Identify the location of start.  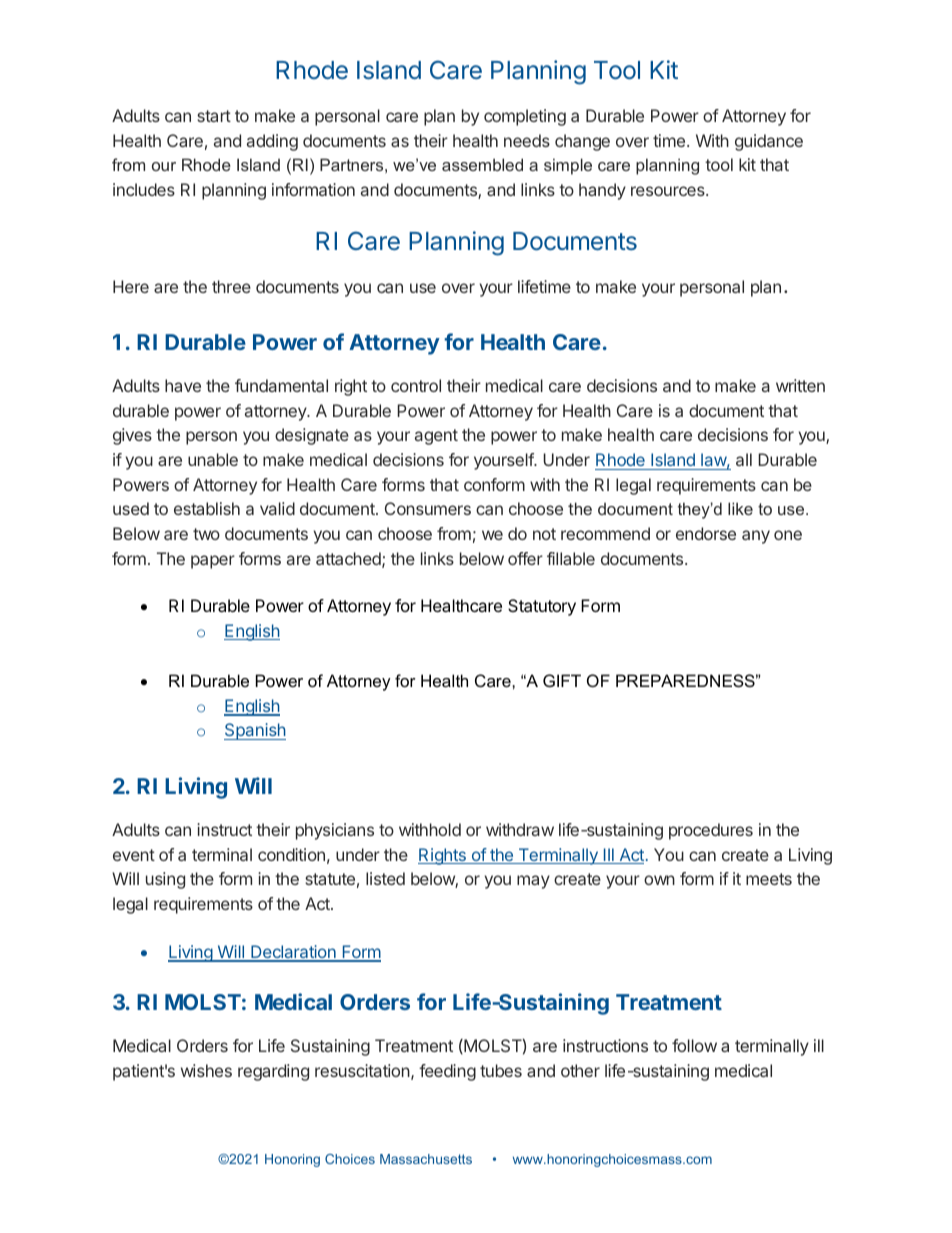
(214, 116).
